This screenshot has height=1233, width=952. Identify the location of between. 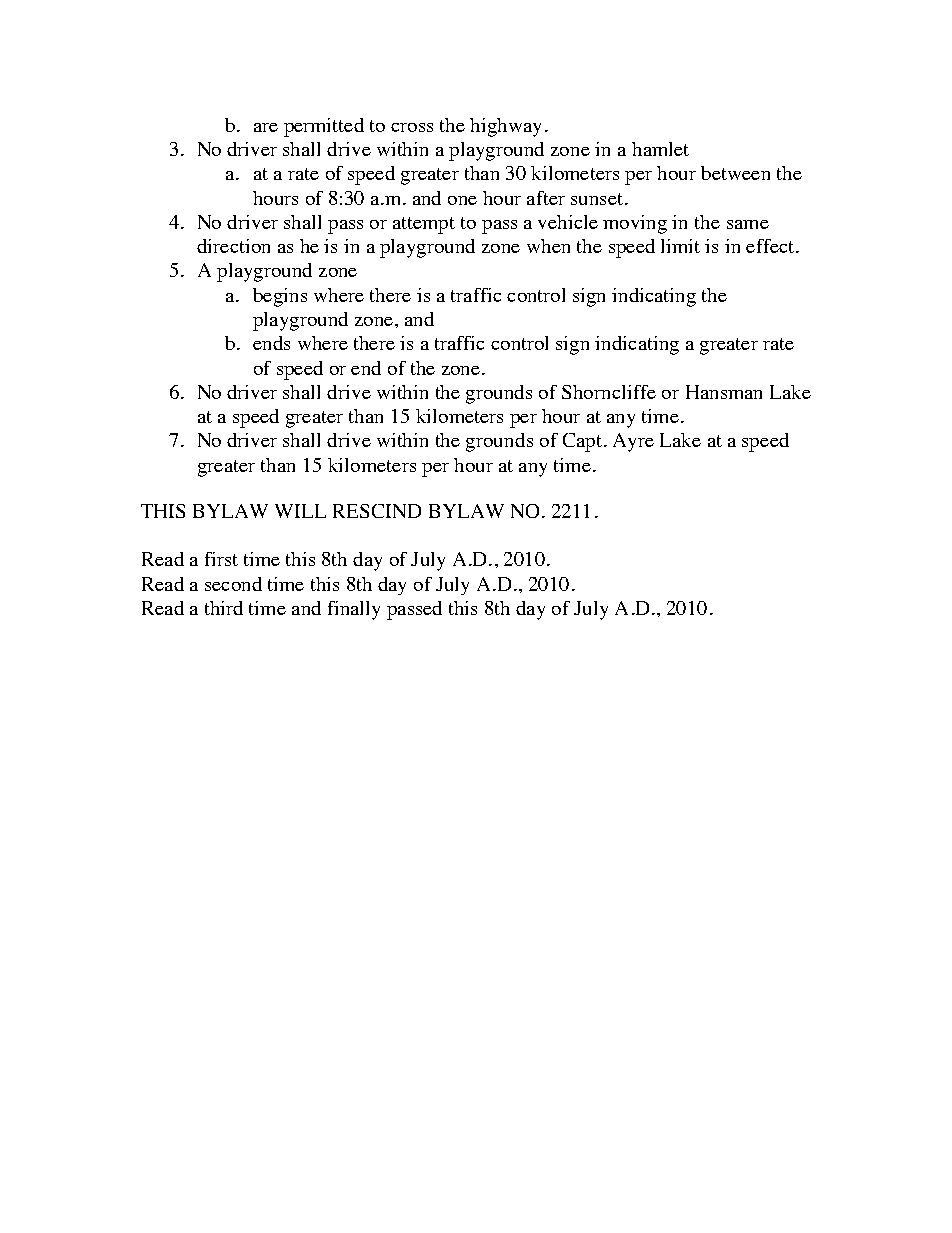
(735, 173).
